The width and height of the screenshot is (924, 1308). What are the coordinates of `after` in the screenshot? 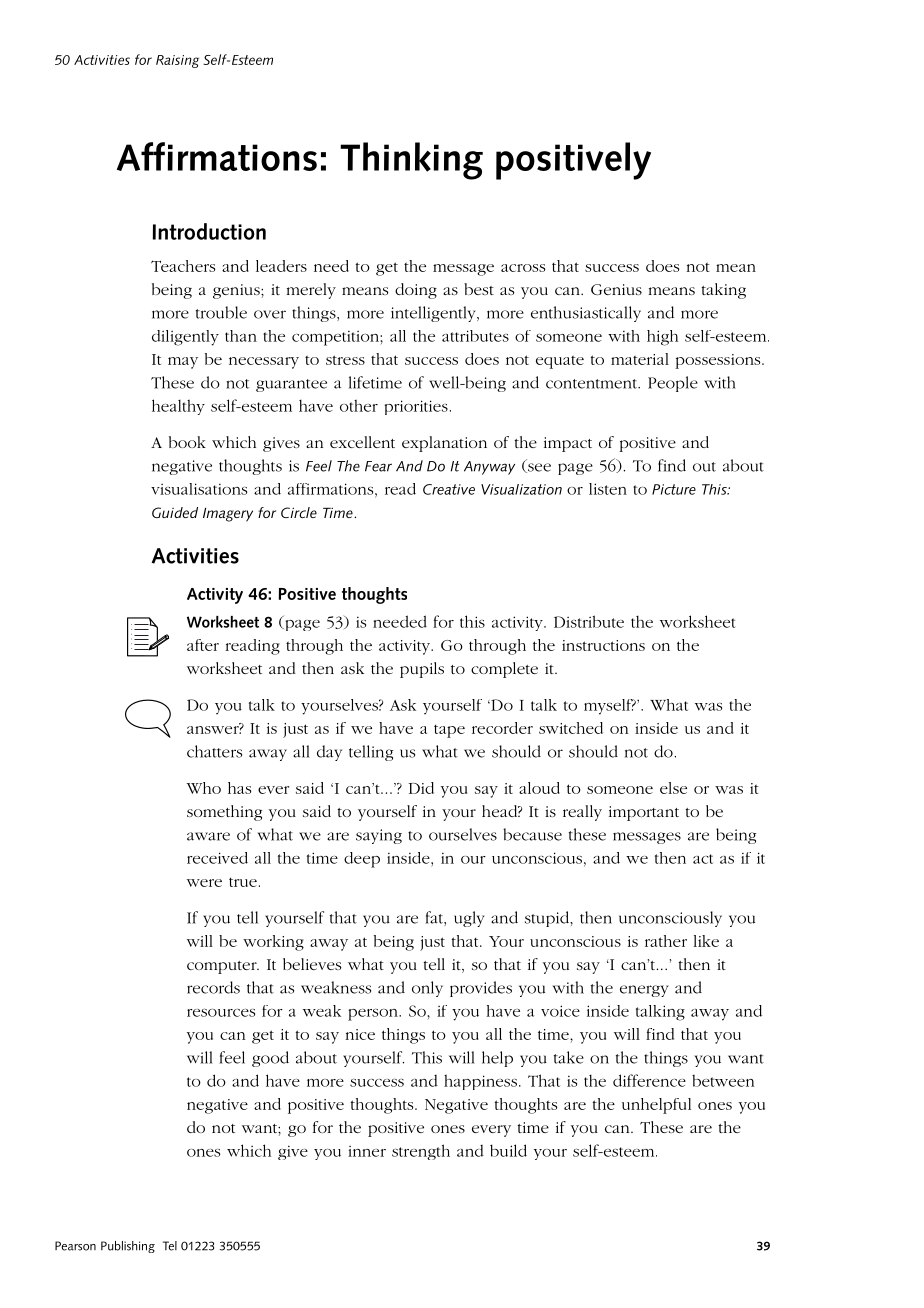 It's located at (203, 645).
